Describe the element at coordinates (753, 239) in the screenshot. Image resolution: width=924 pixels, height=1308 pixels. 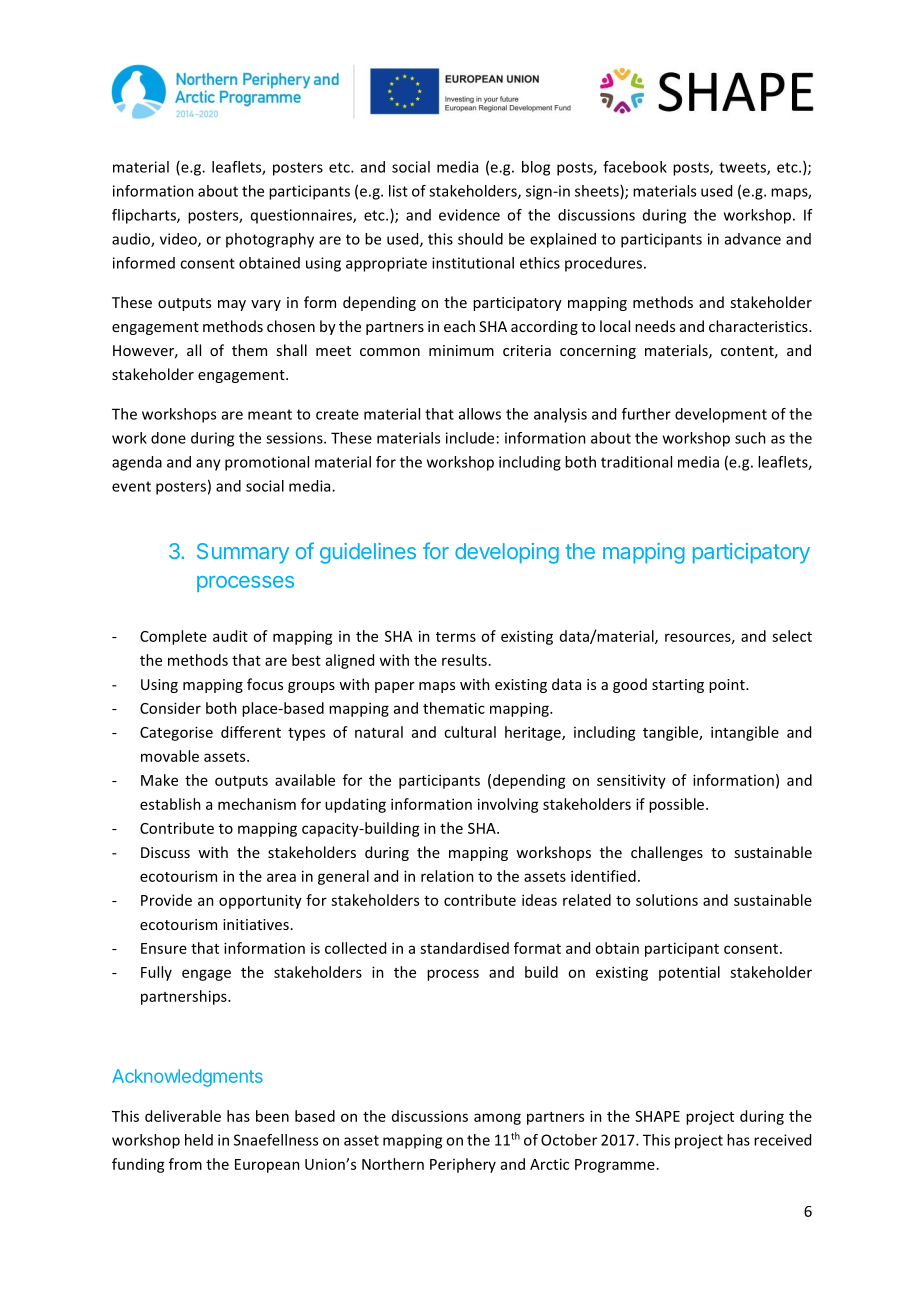
I see `advance` at that location.
